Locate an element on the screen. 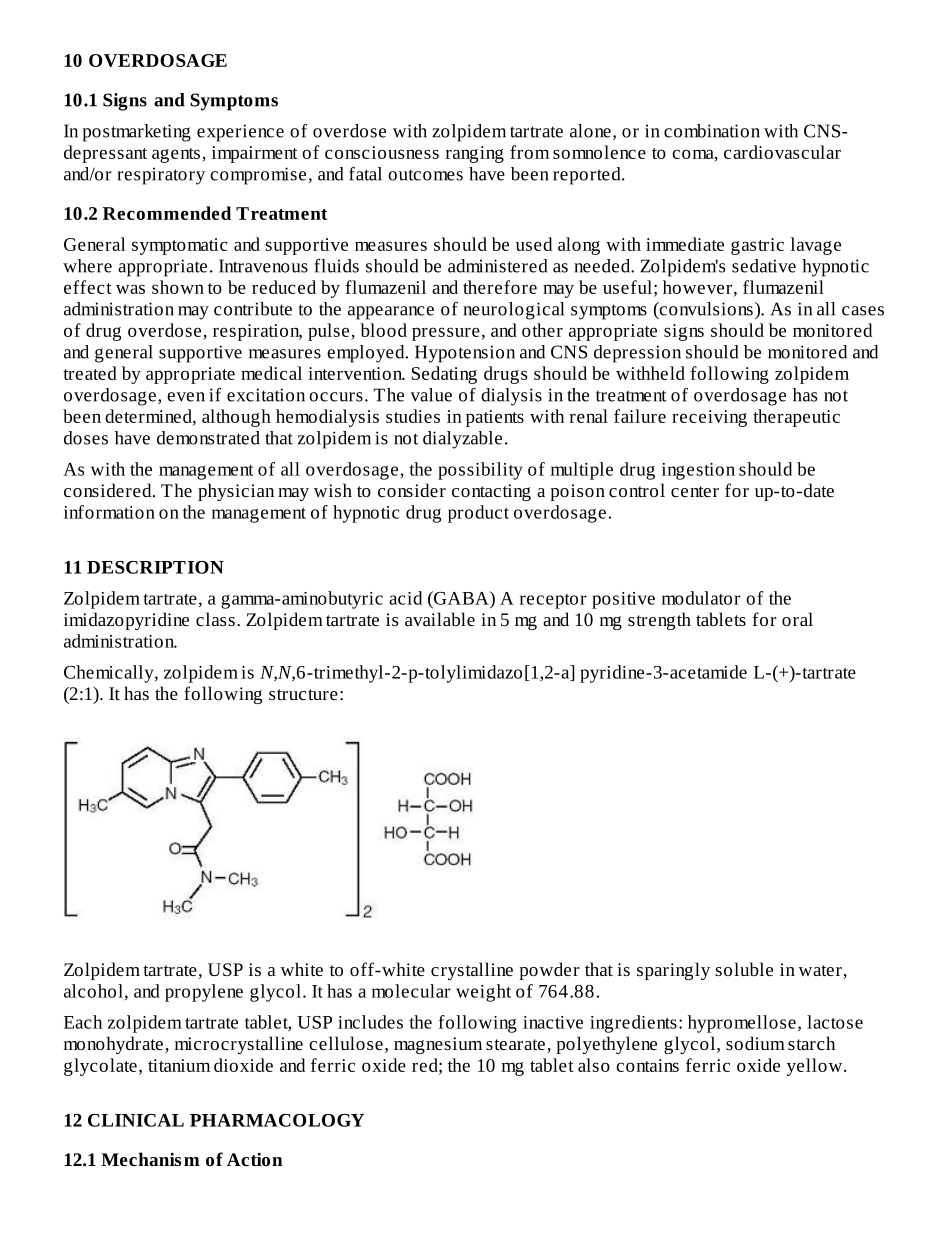 The width and height of the screenshot is (952, 1233). respiratory is located at coordinates (161, 176).
